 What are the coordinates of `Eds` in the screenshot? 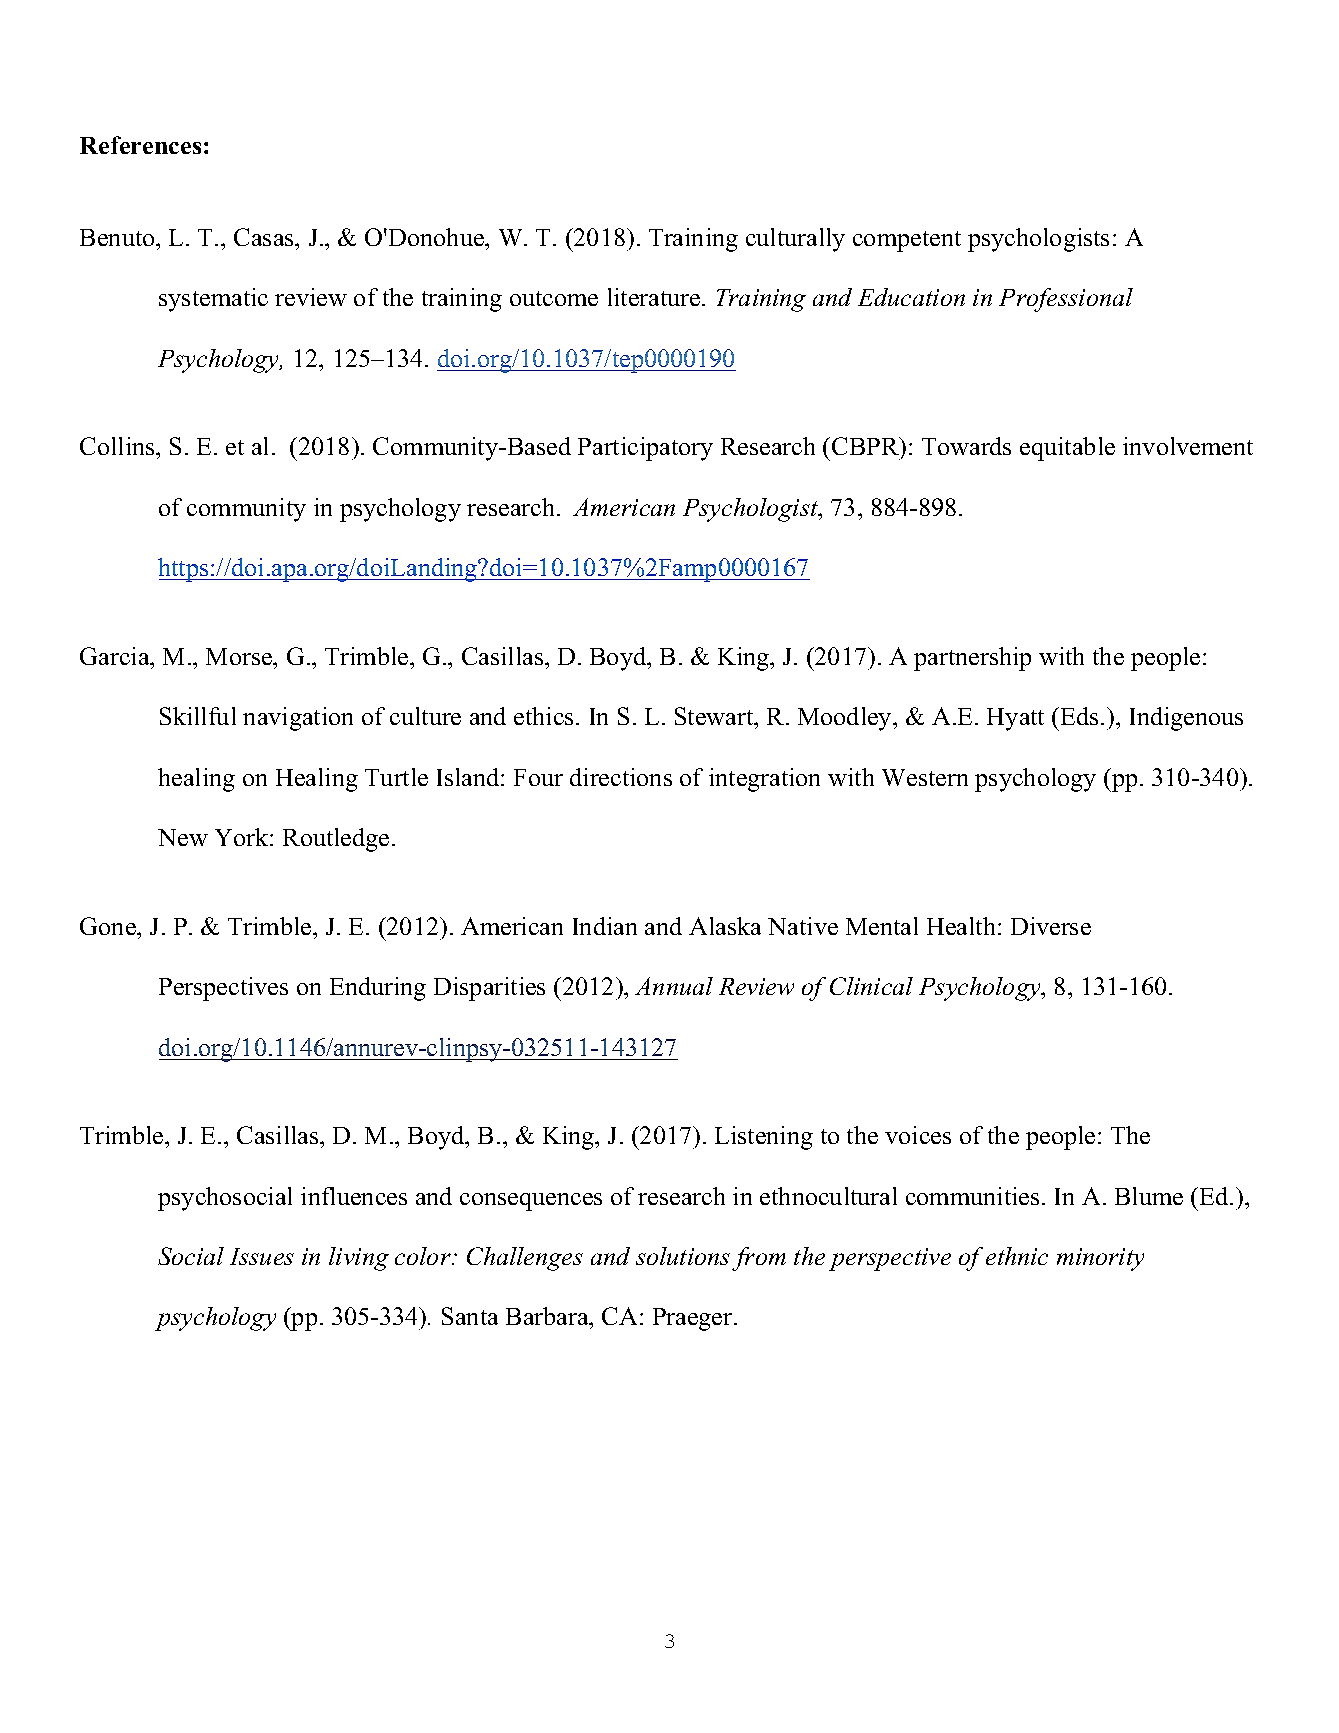 It's located at (1079, 716).
